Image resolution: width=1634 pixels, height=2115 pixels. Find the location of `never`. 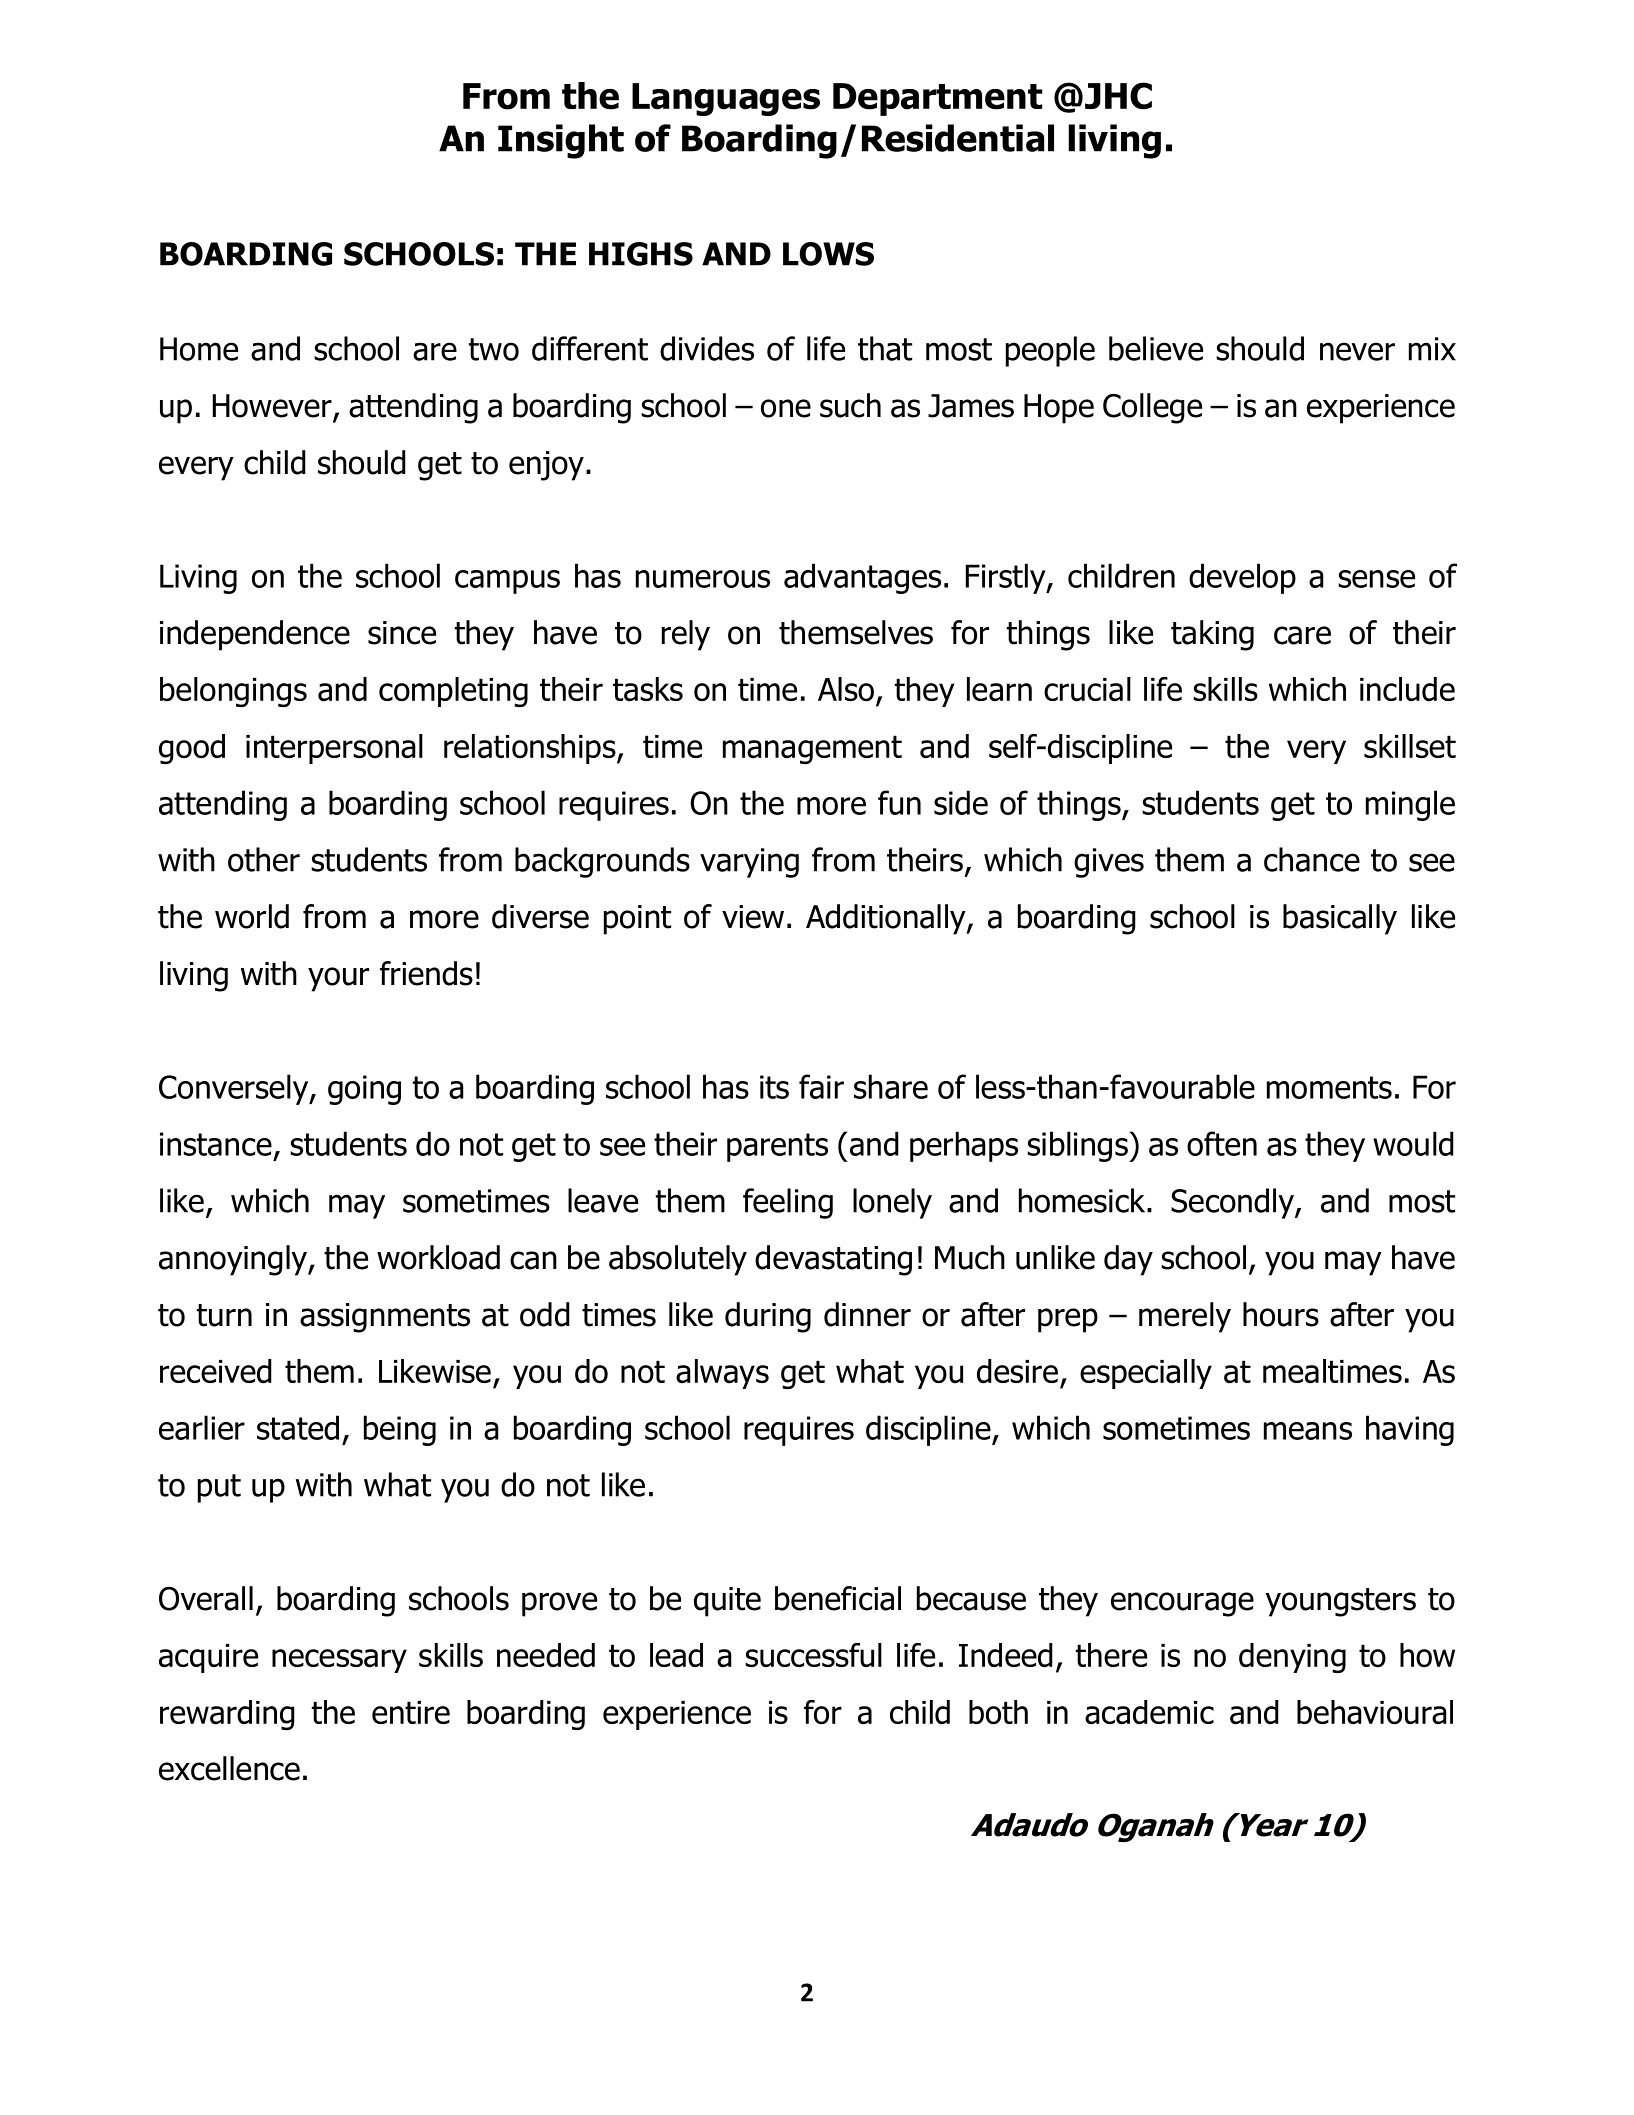

never is located at coordinates (1357, 351).
